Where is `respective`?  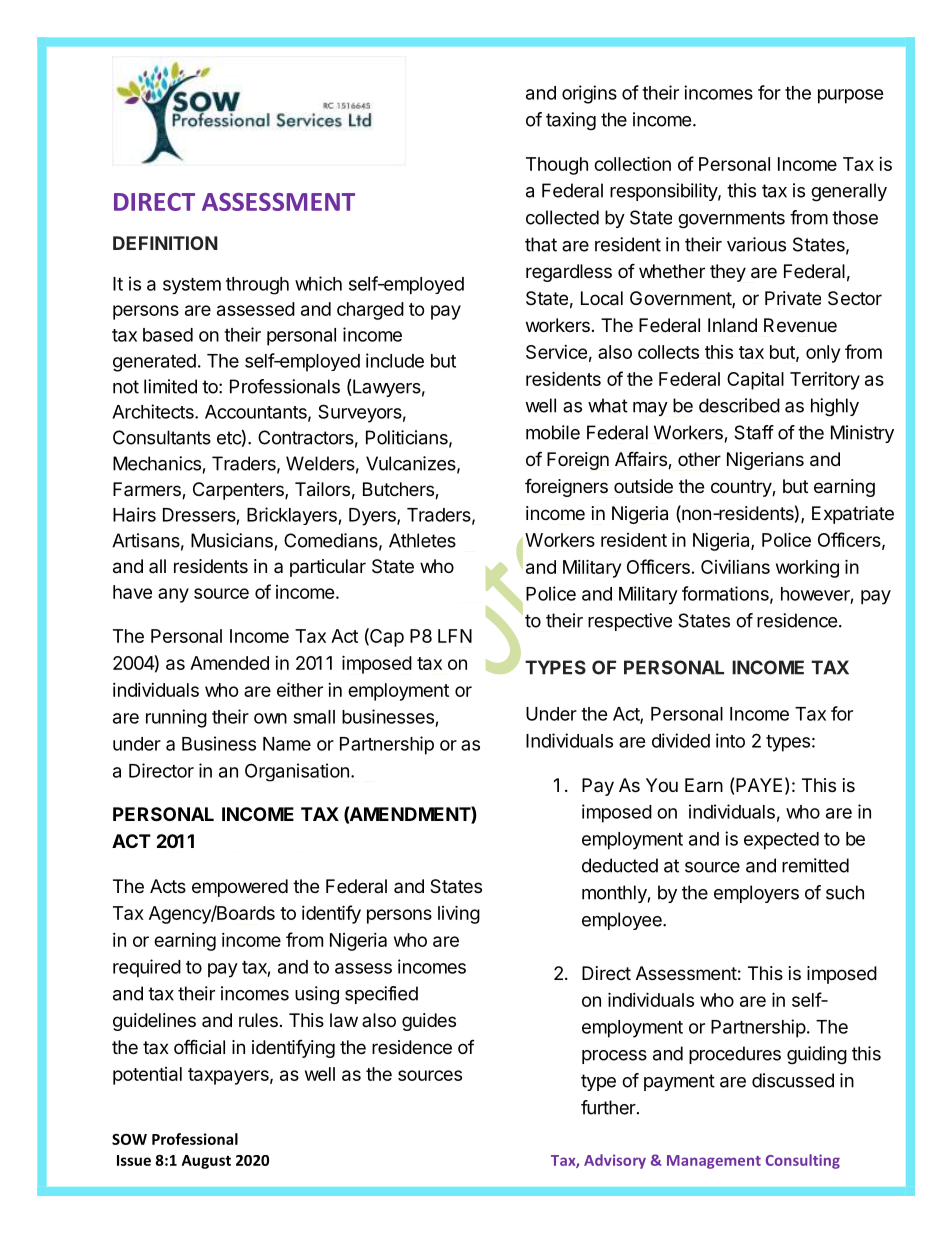
respective is located at coordinates (630, 622).
